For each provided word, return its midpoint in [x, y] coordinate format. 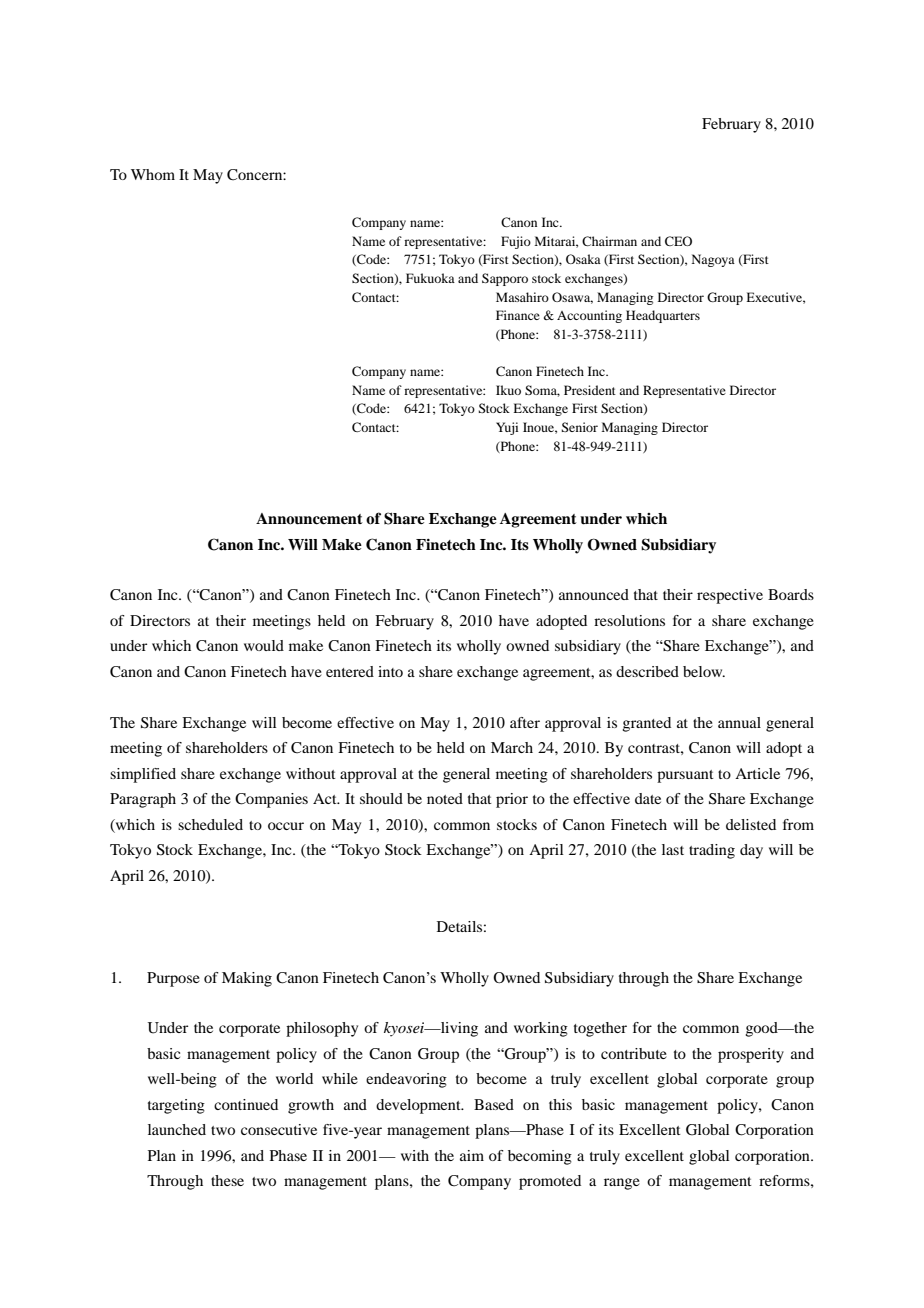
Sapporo [505, 279]
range [622, 1184]
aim [472, 1155]
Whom [153, 174]
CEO [678, 241]
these [227, 1180]
